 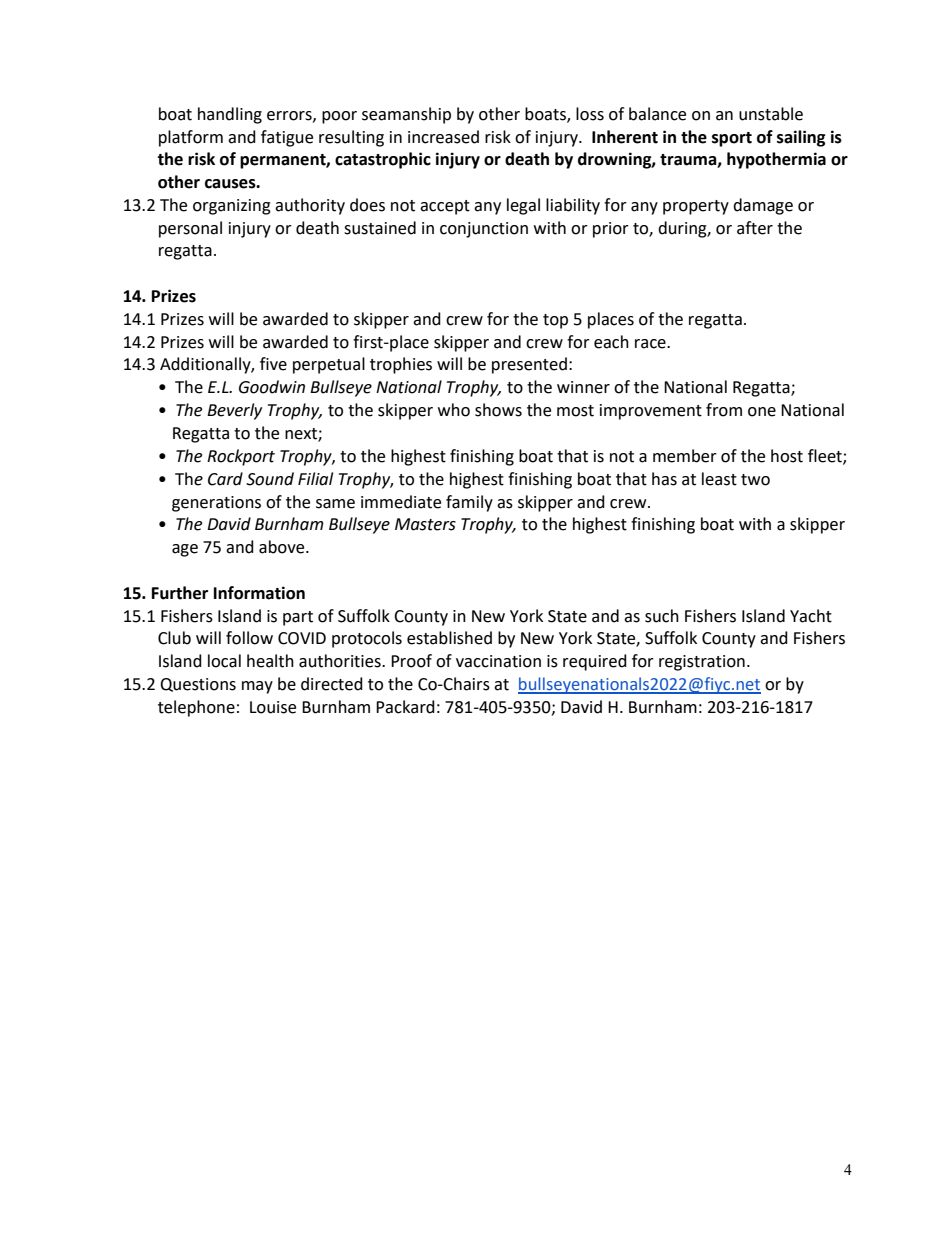 I want to click on two, so click(x=755, y=480).
